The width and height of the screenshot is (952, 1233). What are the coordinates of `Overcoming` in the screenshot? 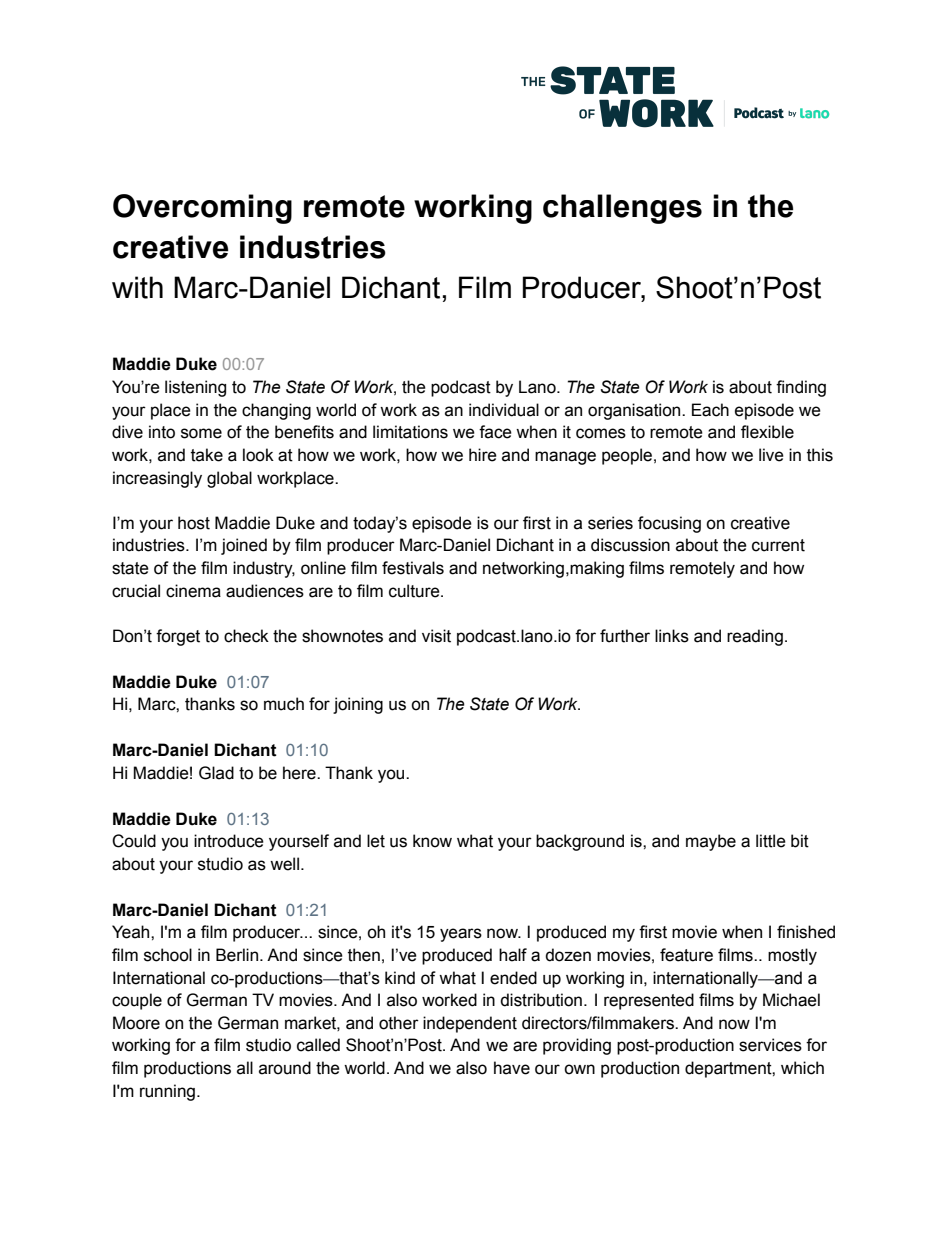 It's located at (202, 209).
